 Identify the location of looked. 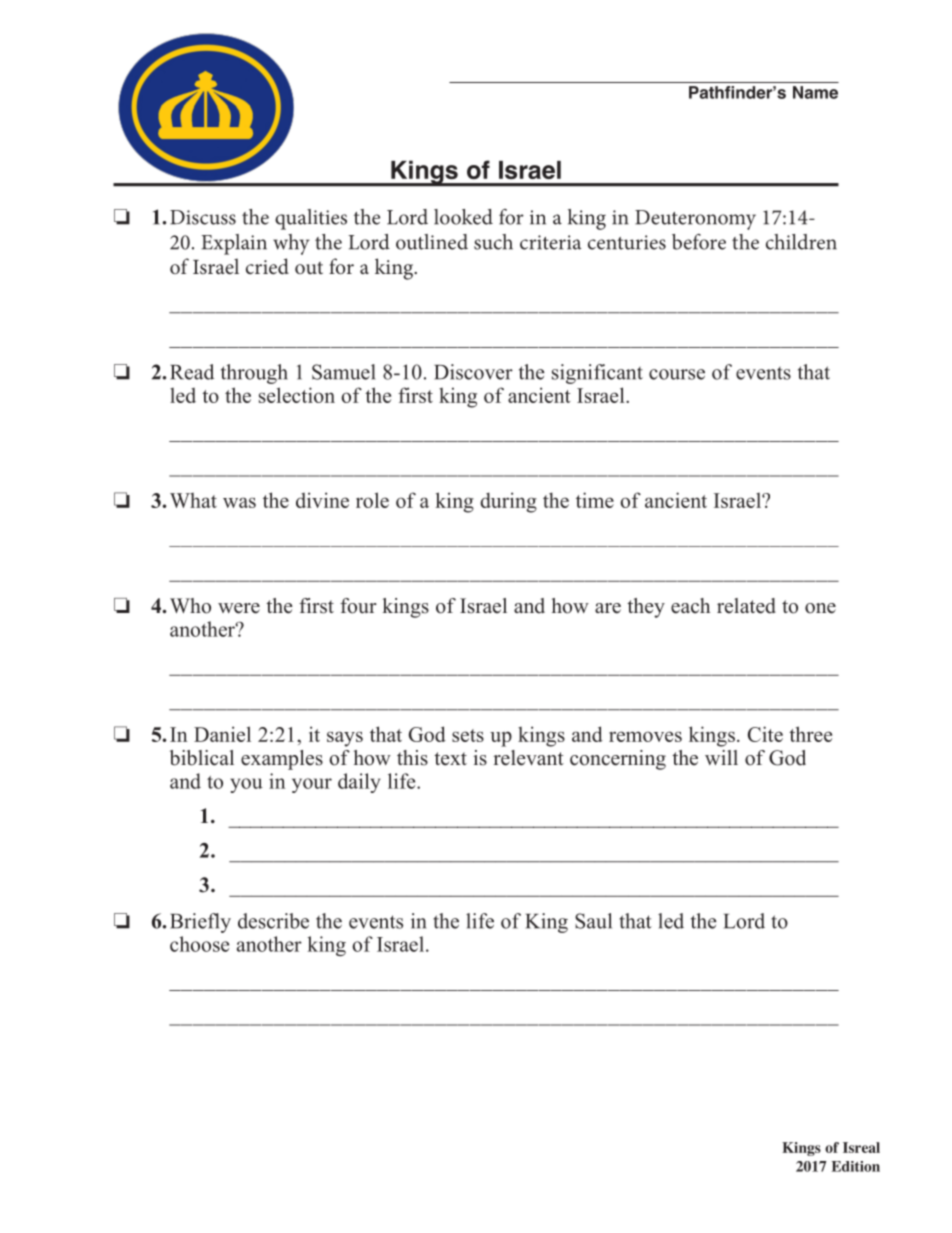
(463, 217).
